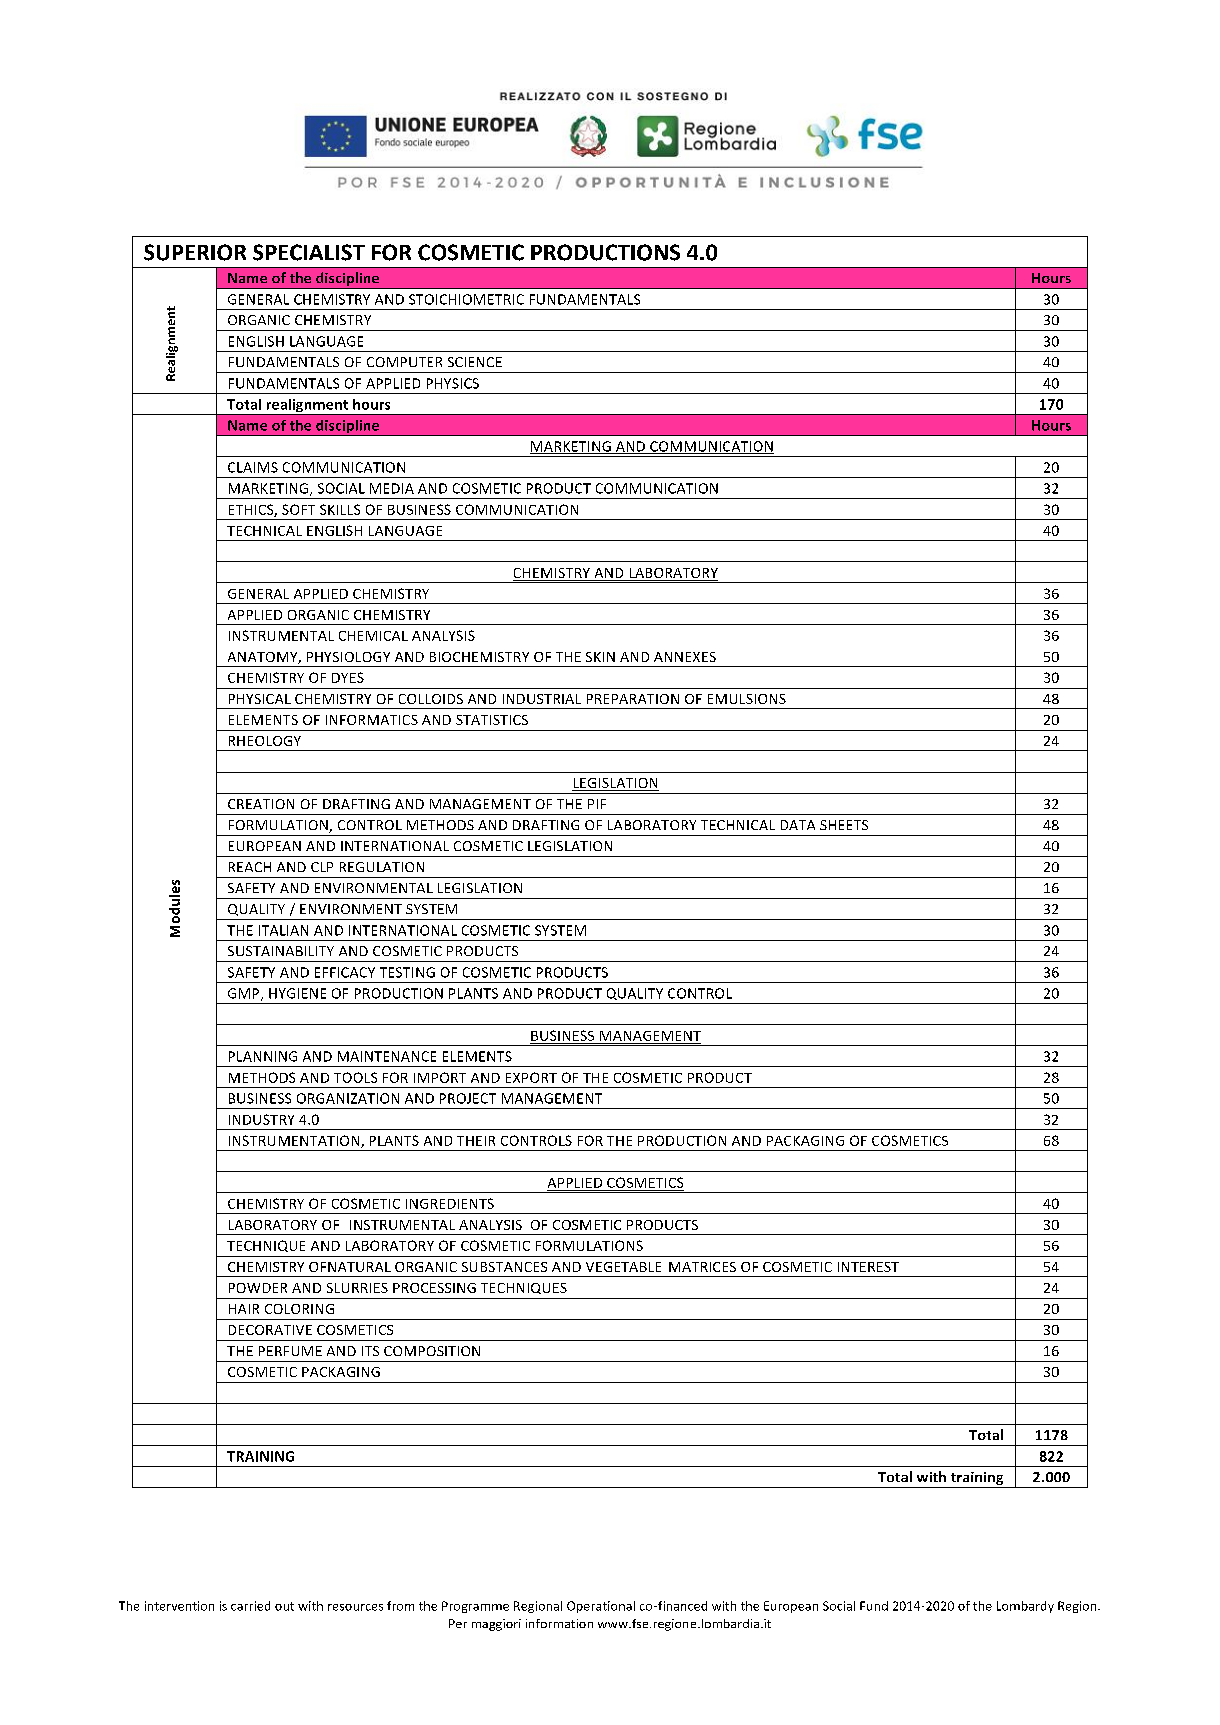 The height and width of the screenshot is (1725, 1220). I want to click on SPECIALIST, so click(309, 252).
